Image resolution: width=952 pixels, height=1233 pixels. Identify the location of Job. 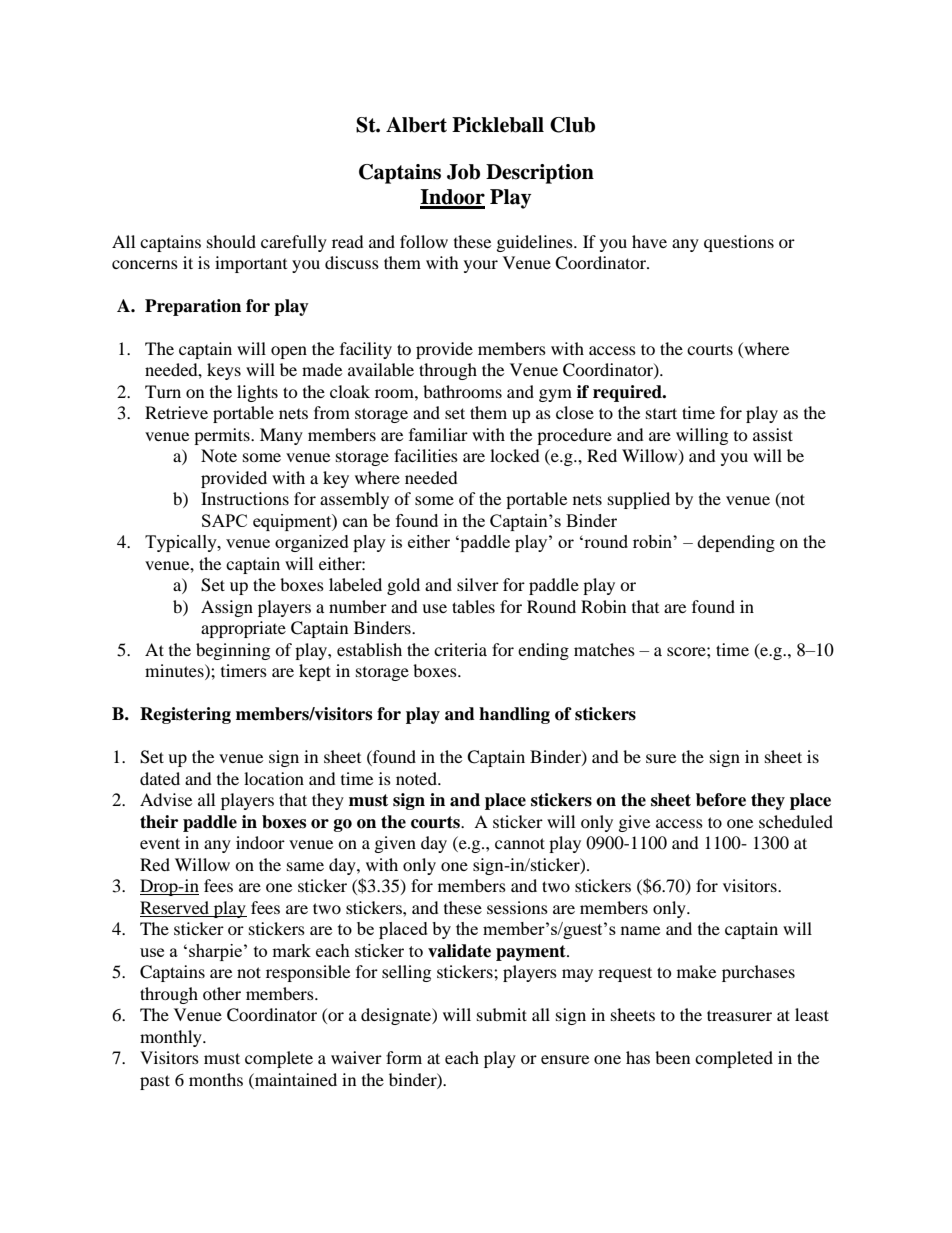
(463, 172).
